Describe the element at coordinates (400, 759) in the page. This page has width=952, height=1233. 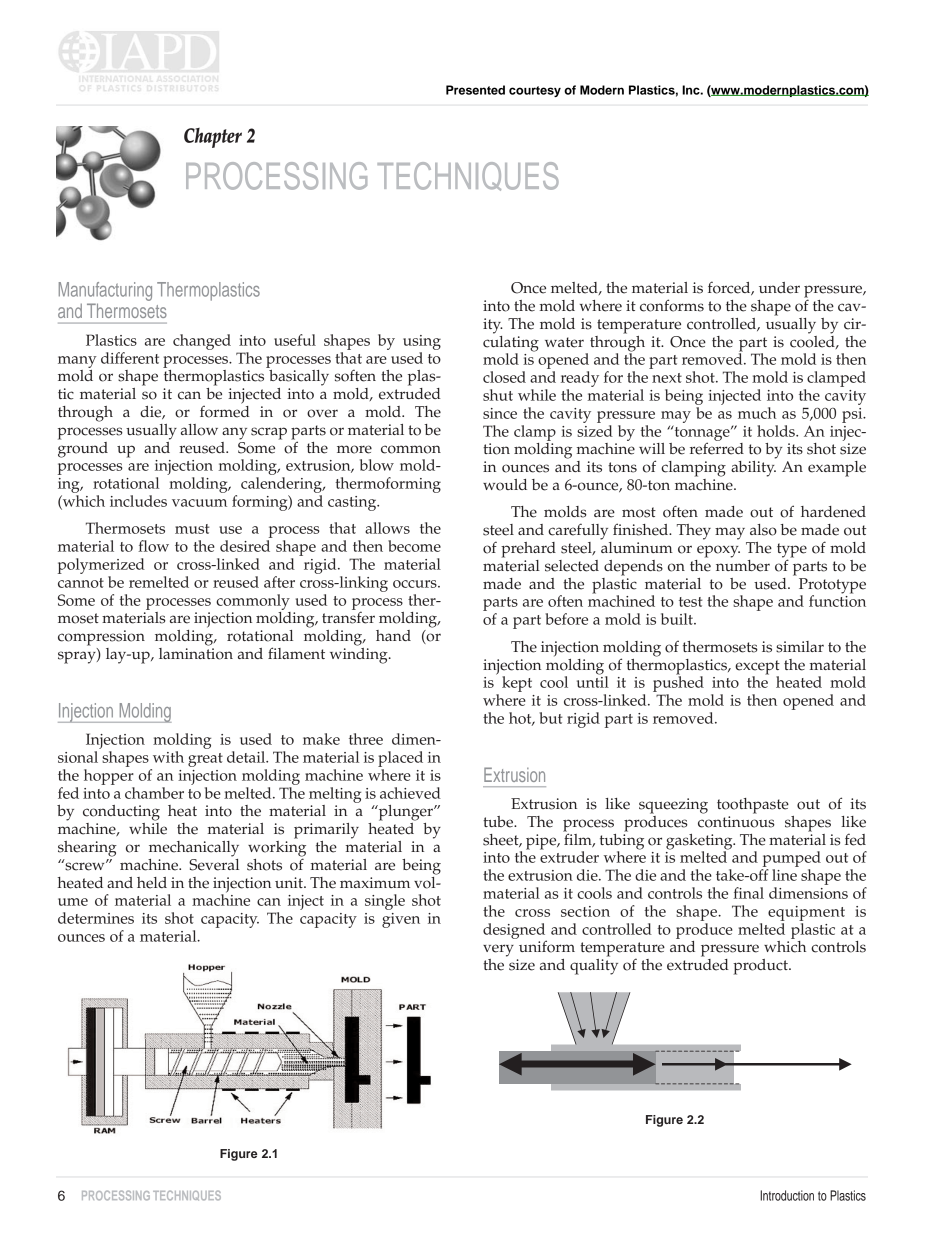
I see `placed` at that location.
